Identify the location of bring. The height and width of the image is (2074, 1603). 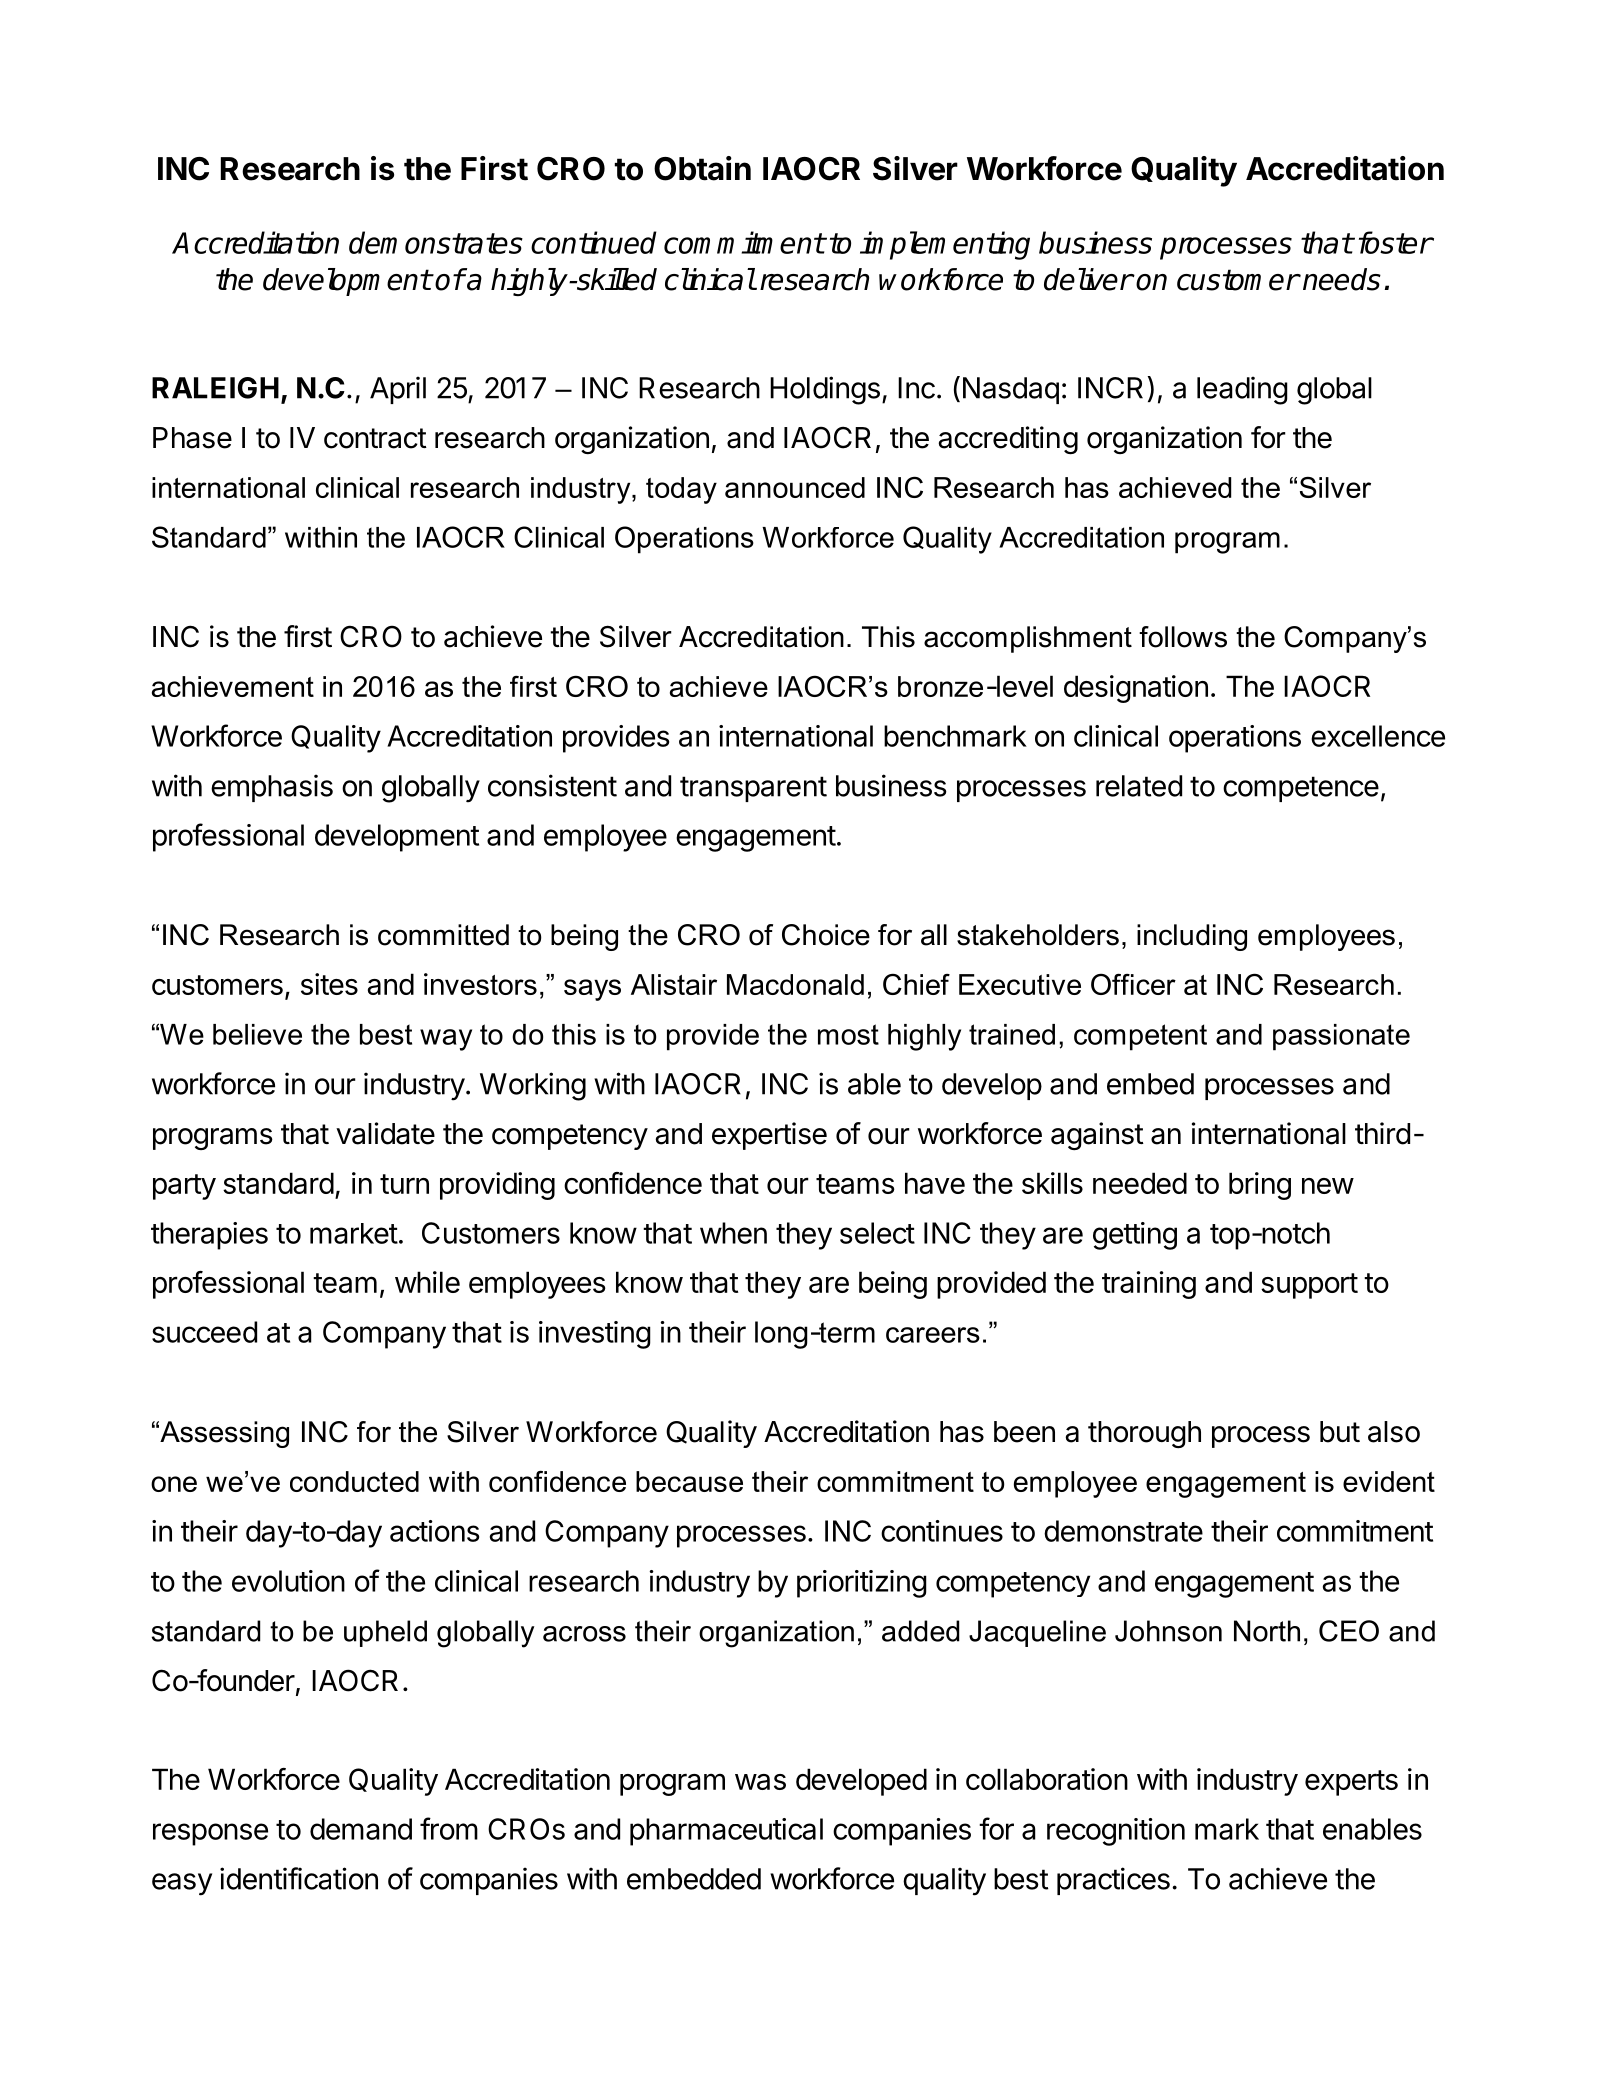
(1260, 1186).
